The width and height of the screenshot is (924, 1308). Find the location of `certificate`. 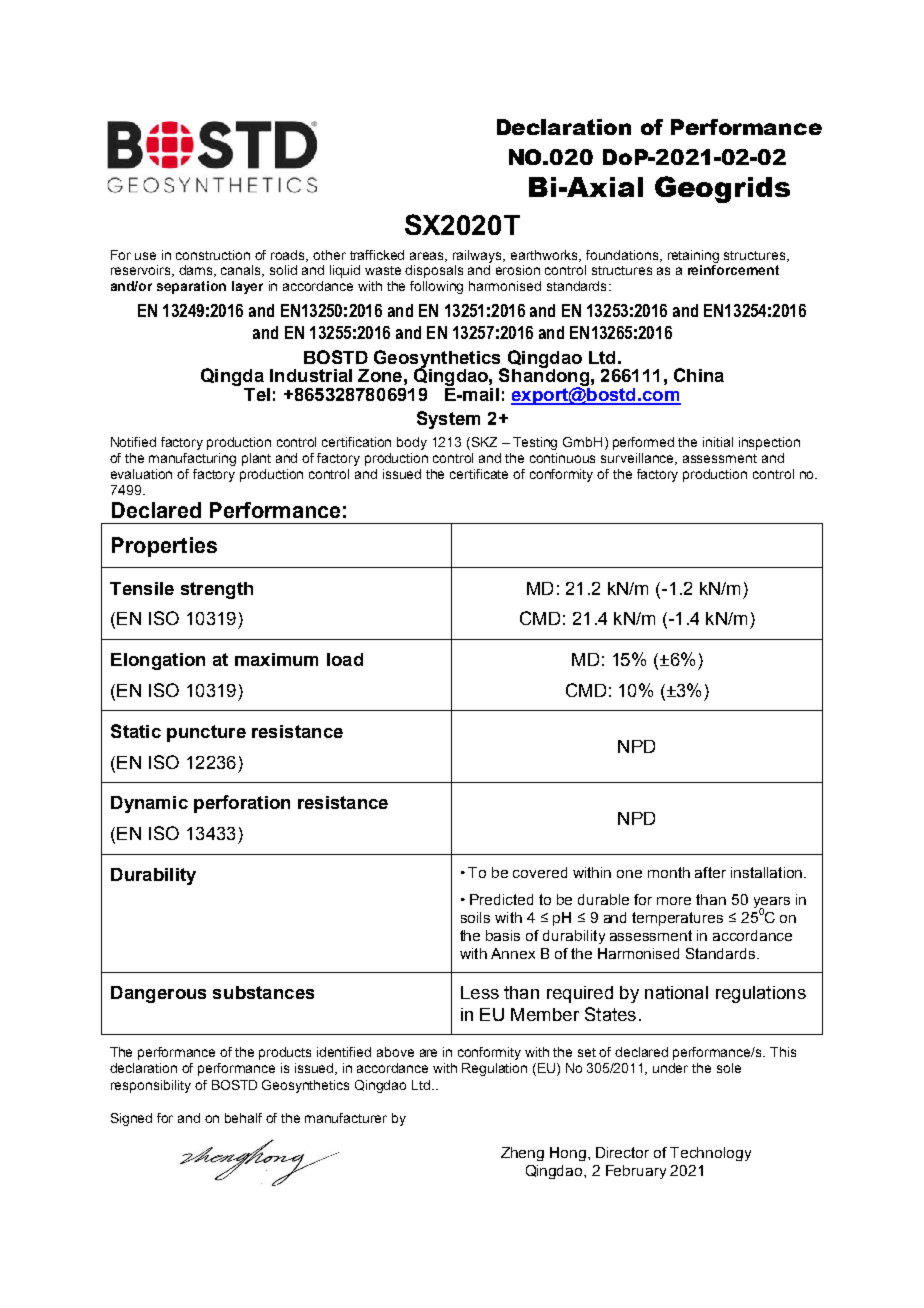

certificate is located at coordinates (479, 474).
